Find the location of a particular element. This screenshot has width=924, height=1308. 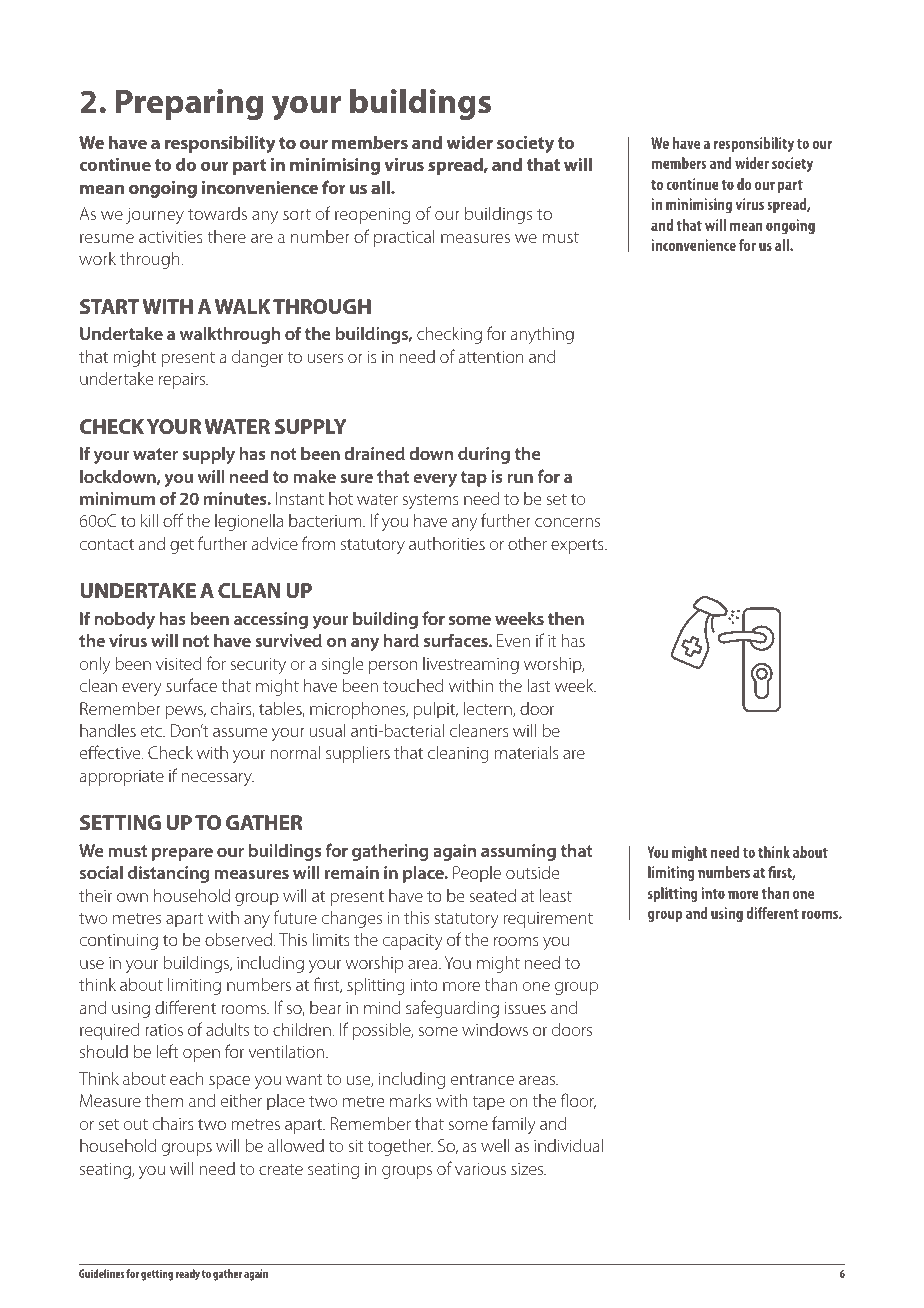

single is located at coordinates (342, 665).
